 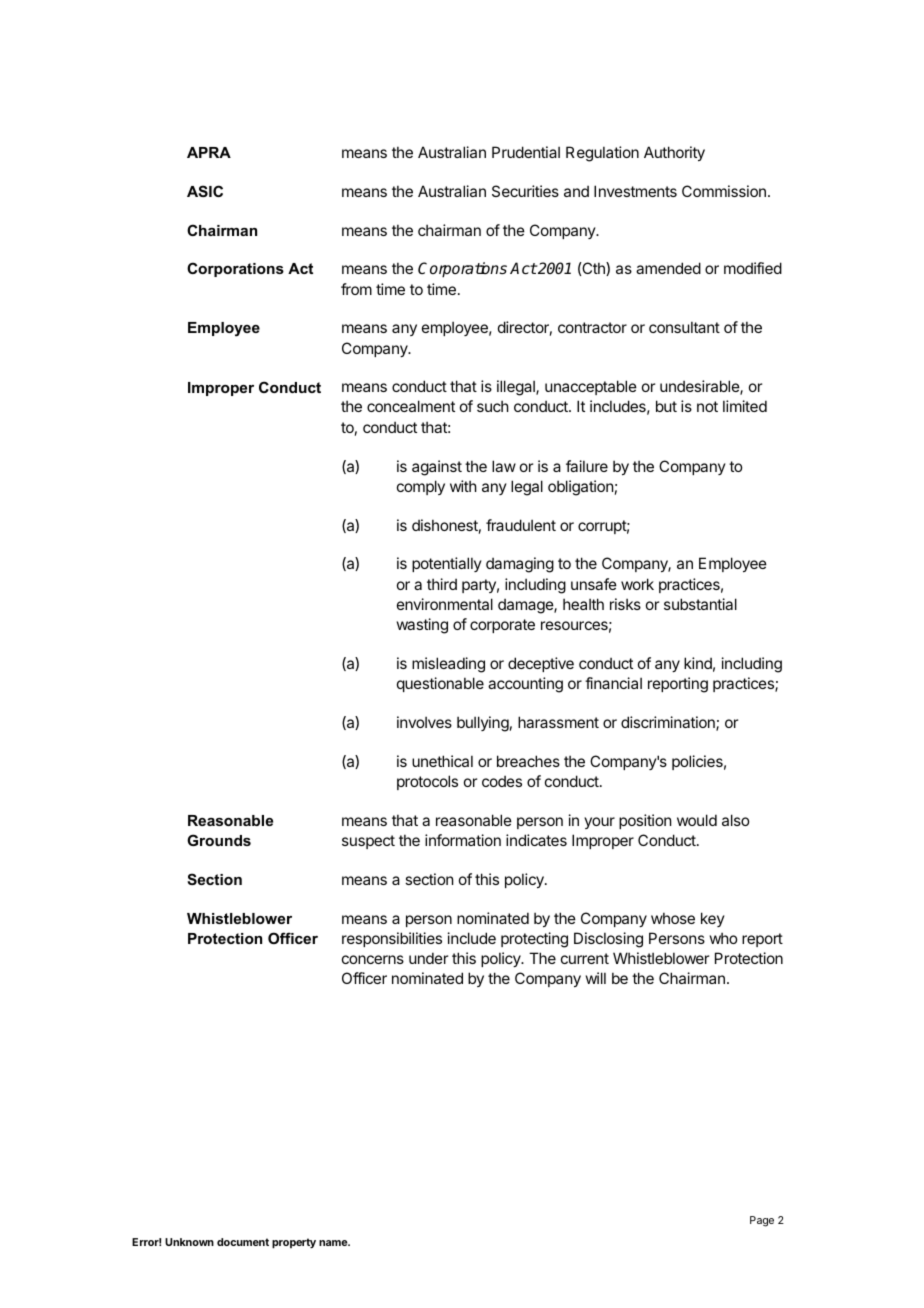 I want to click on document, so click(x=243, y=1242).
